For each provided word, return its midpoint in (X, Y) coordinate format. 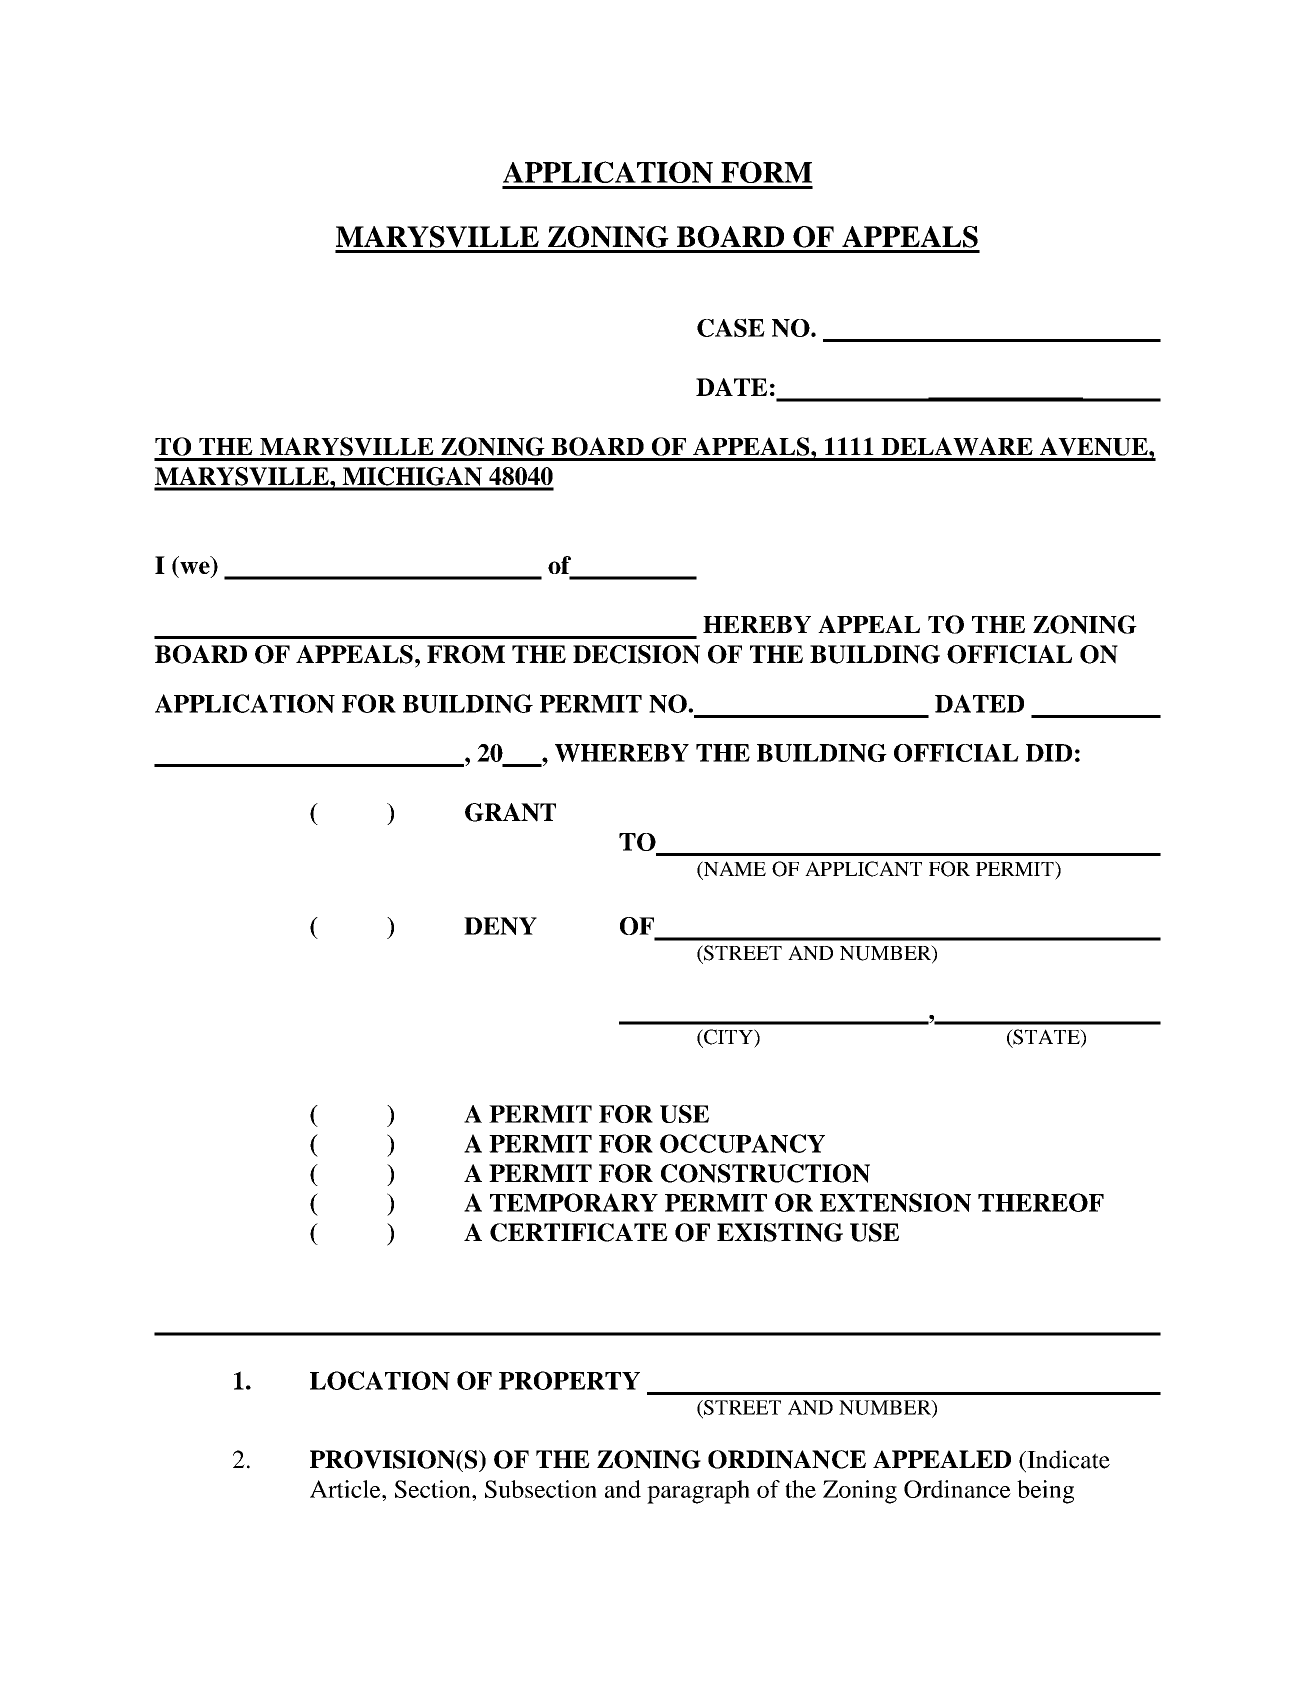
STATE (1046, 1038)
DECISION (636, 654)
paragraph (698, 1492)
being (1045, 1492)
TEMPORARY (574, 1202)
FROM (466, 654)
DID (1049, 753)
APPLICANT (863, 869)
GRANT (510, 812)
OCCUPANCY (742, 1143)
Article (346, 1489)
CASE (731, 327)
